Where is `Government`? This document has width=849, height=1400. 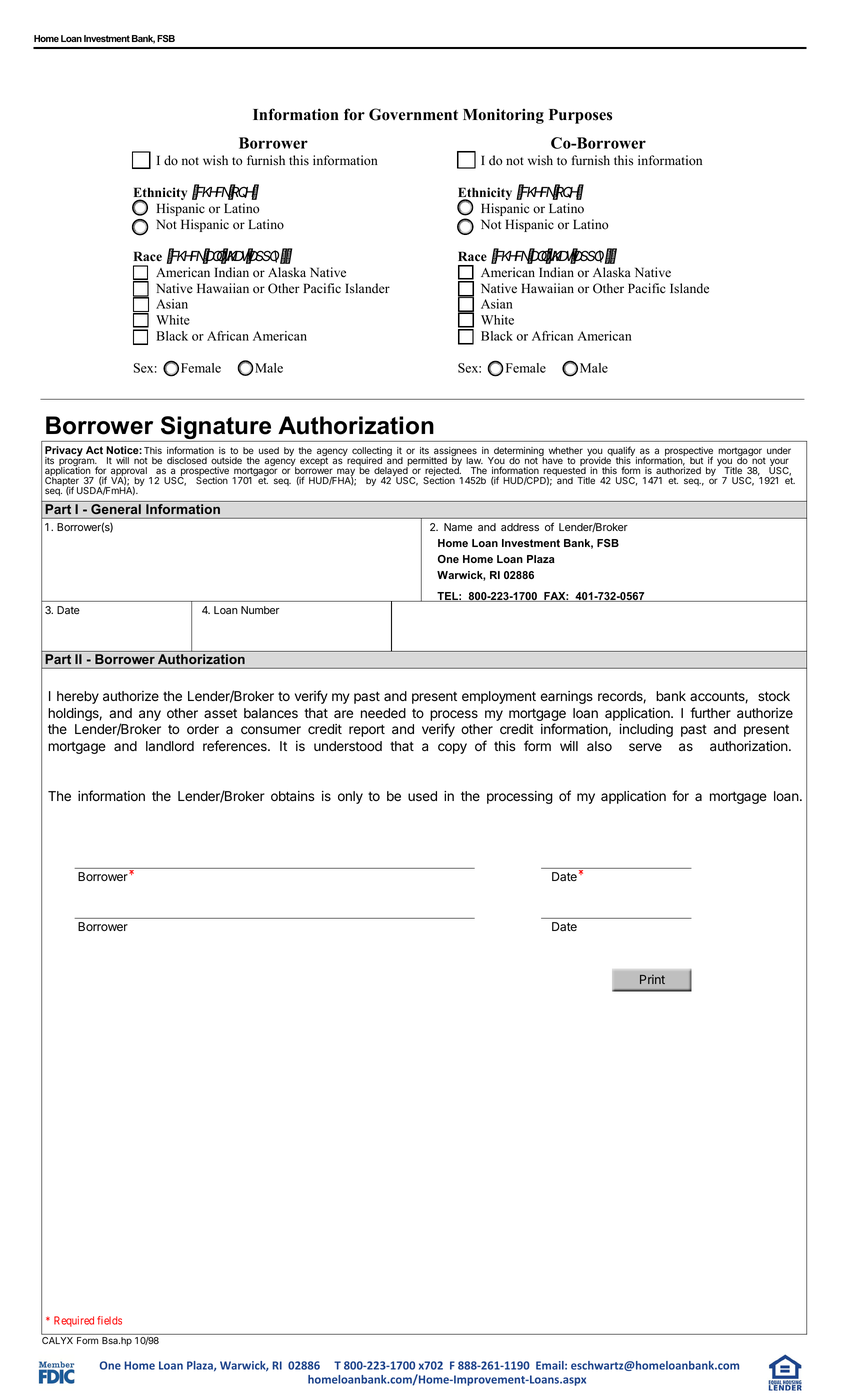
Government is located at coordinates (413, 114).
